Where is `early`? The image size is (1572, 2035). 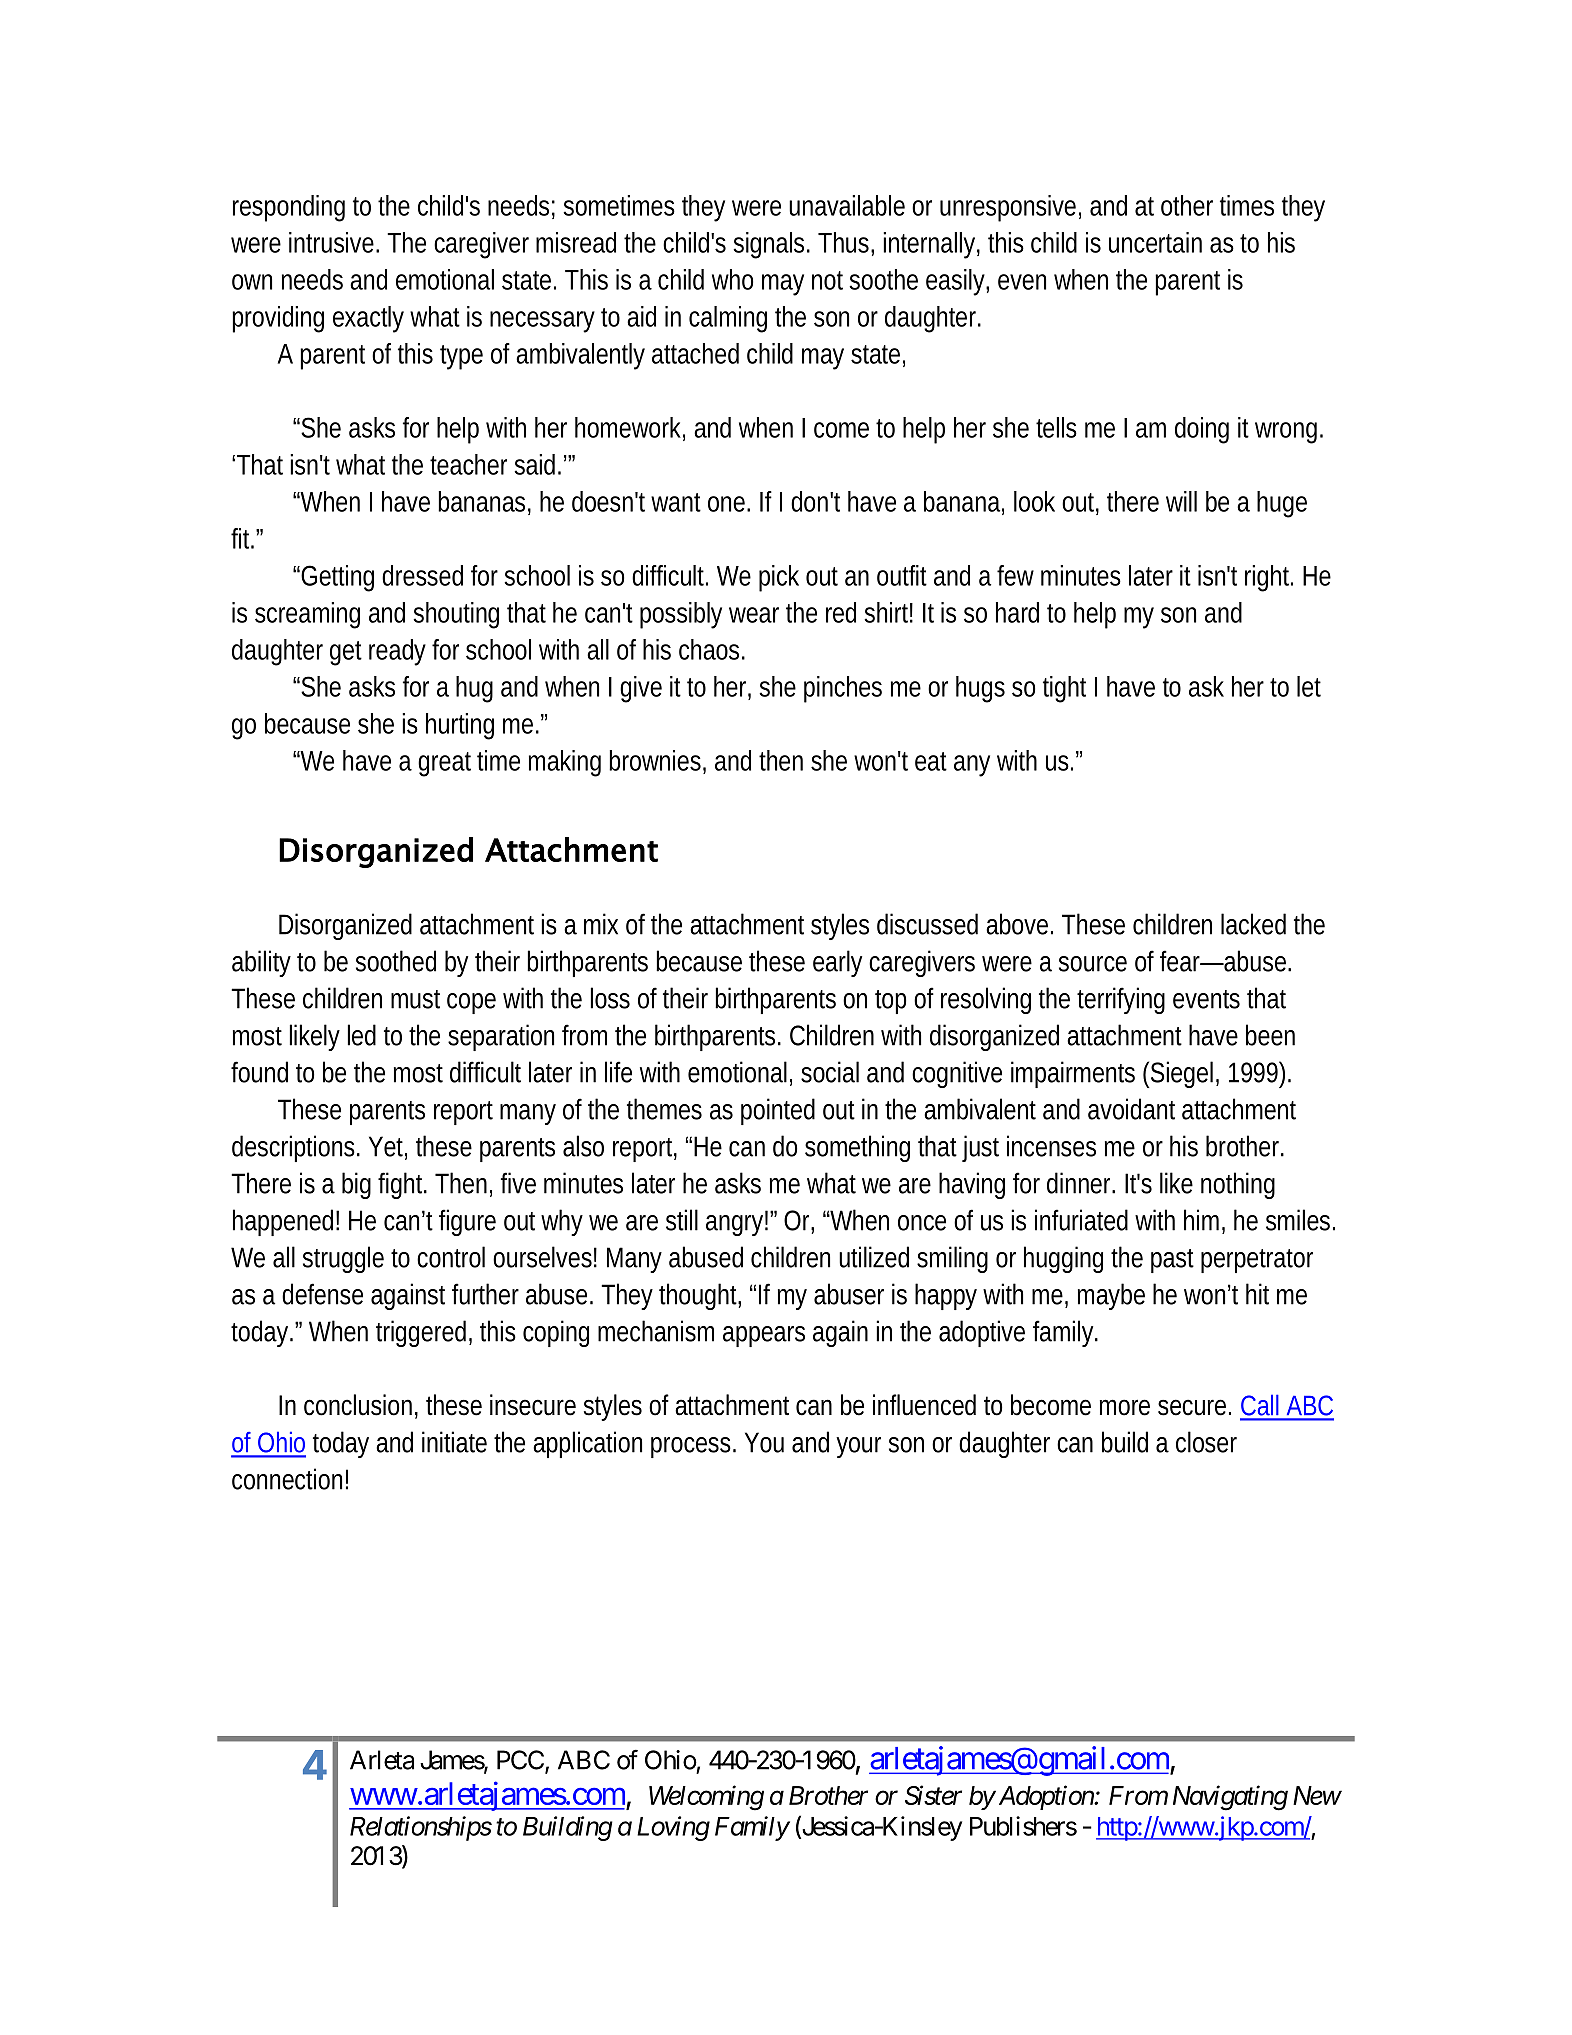 early is located at coordinates (837, 963).
